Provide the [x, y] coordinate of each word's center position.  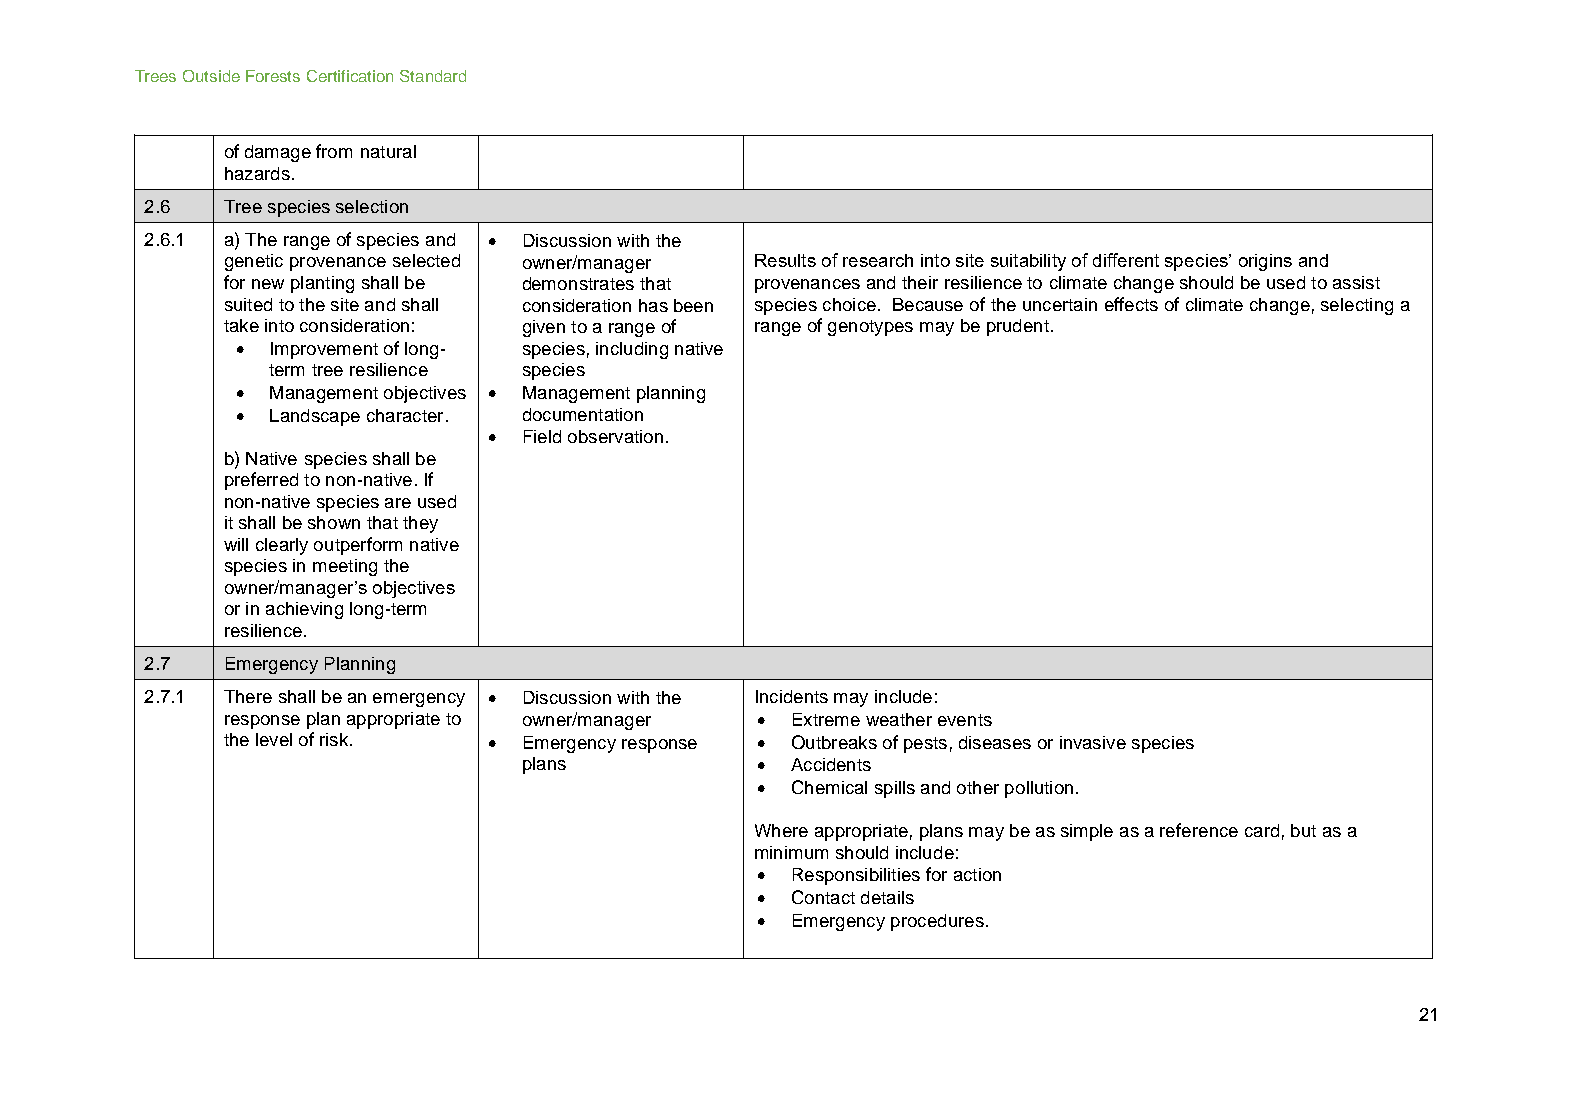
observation [615, 436]
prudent [1018, 327]
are [398, 503]
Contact [823, 897]
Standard [433, 76]
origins [1265, 262]
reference [1199, 830]
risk [334, 739]
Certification [350, 76]
